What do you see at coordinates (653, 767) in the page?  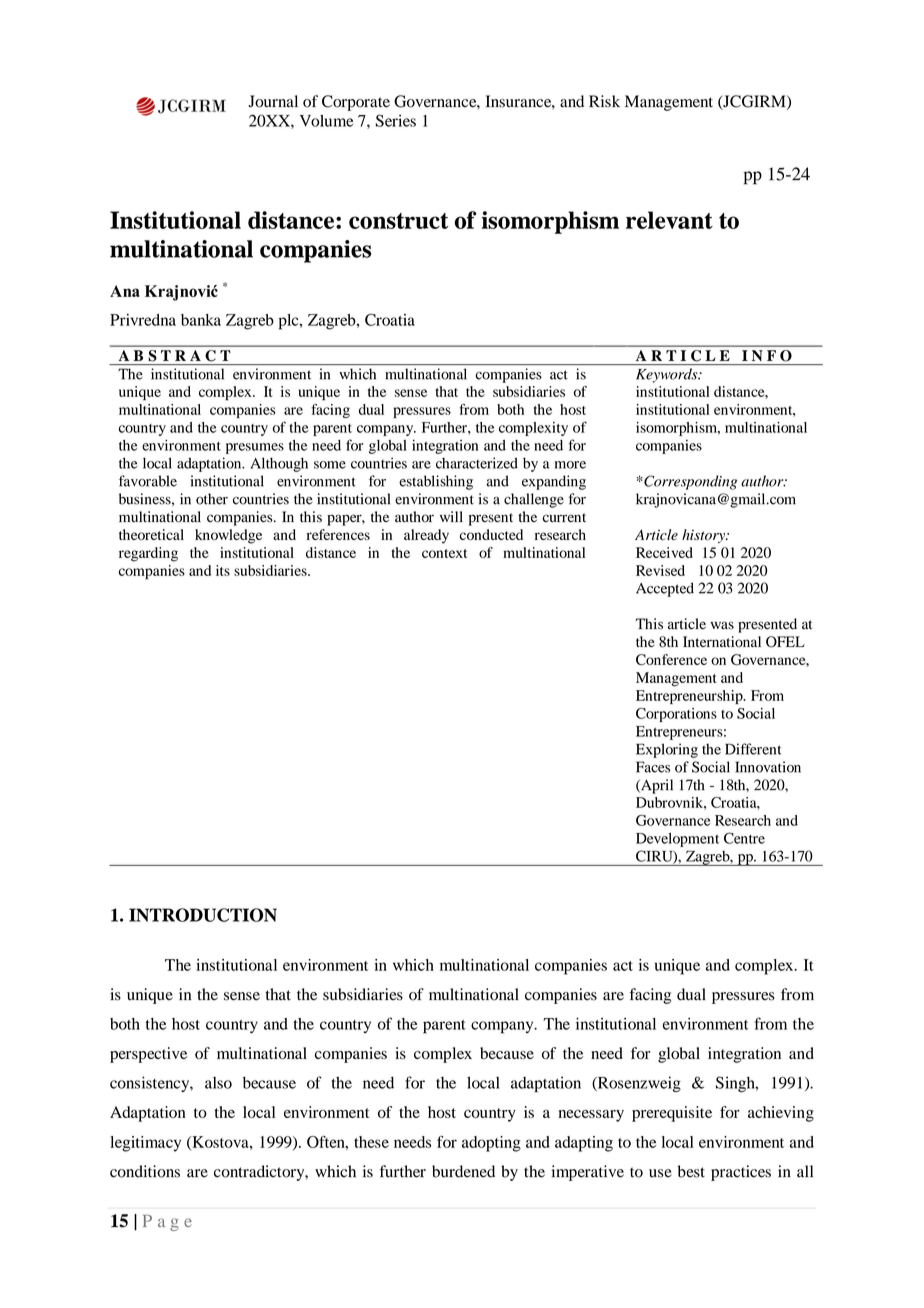 I see `Faces` at bounding box center [653, 767].
